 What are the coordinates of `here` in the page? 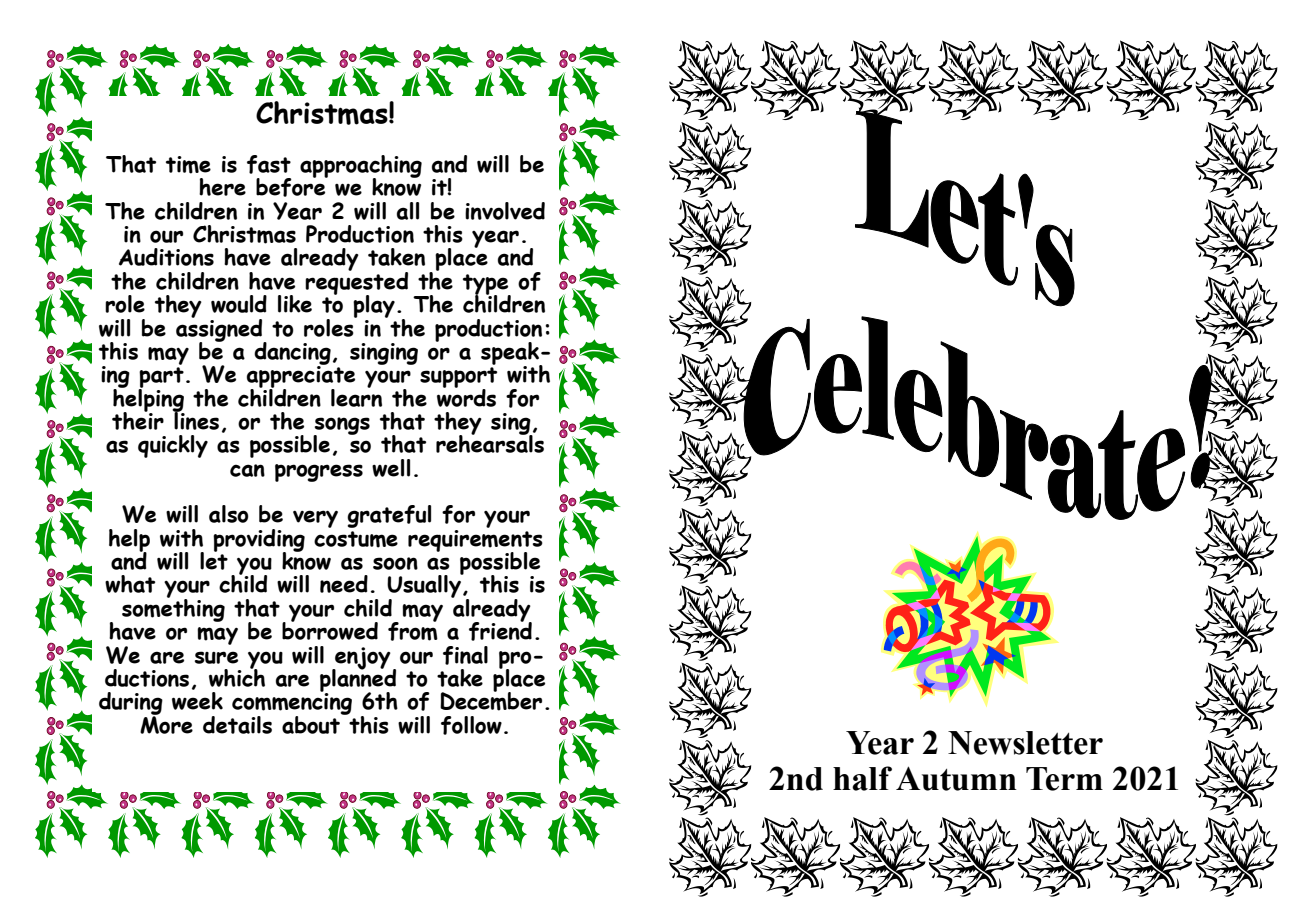 It's located at (222, 187).
